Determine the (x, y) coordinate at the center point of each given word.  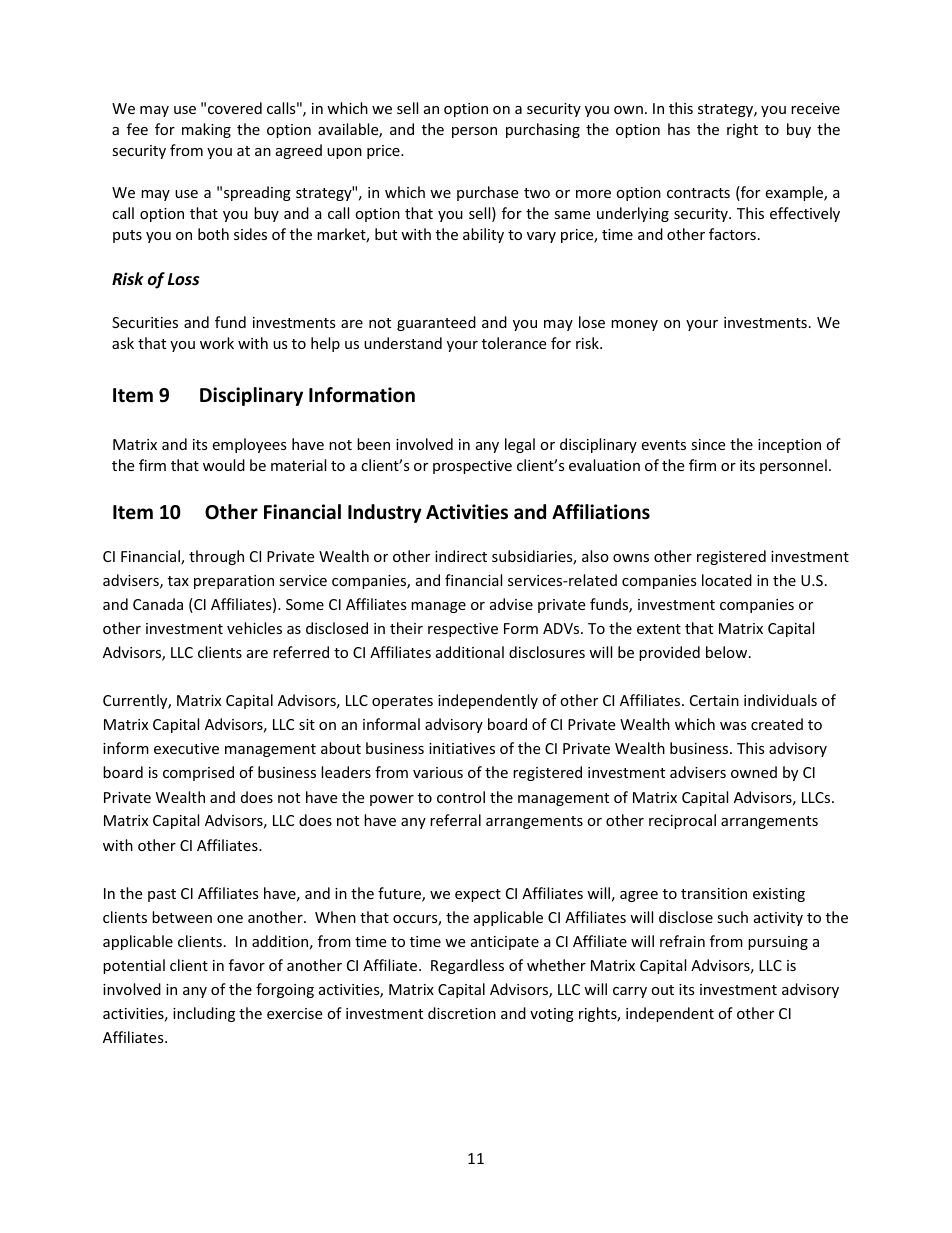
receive (815, 108)
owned (754, 772)
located (727, 580)
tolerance (514, 343)
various (438, 772)
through (216, 557)
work (217, 343)
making (206, 130)
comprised (198, 773)
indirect (461, 556)
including (204, 1014)
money (634, 325)
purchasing (543, 130)
